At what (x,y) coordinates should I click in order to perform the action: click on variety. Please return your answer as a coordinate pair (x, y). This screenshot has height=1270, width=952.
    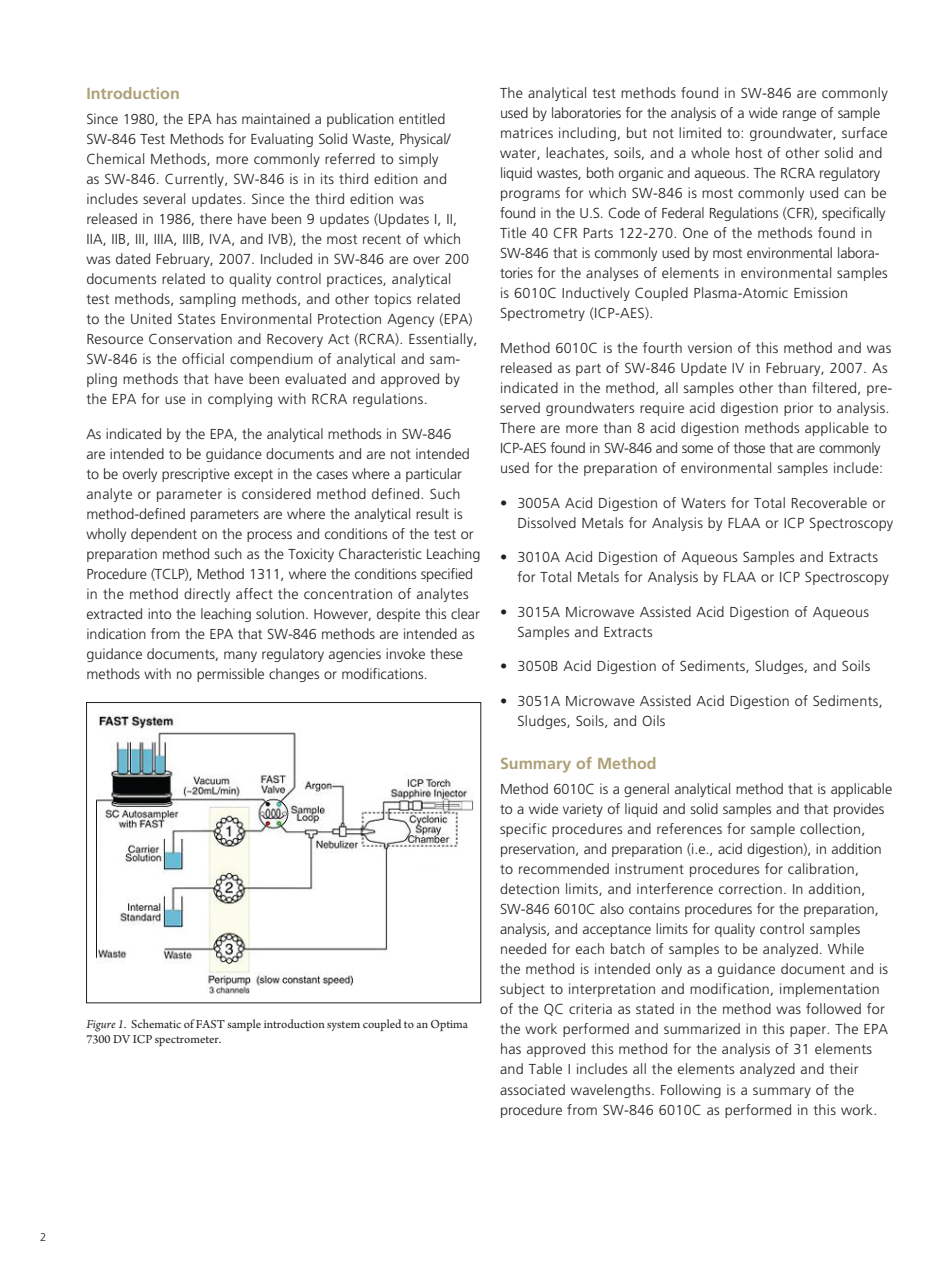
    Looking at the image, I should click on (583, 810).
